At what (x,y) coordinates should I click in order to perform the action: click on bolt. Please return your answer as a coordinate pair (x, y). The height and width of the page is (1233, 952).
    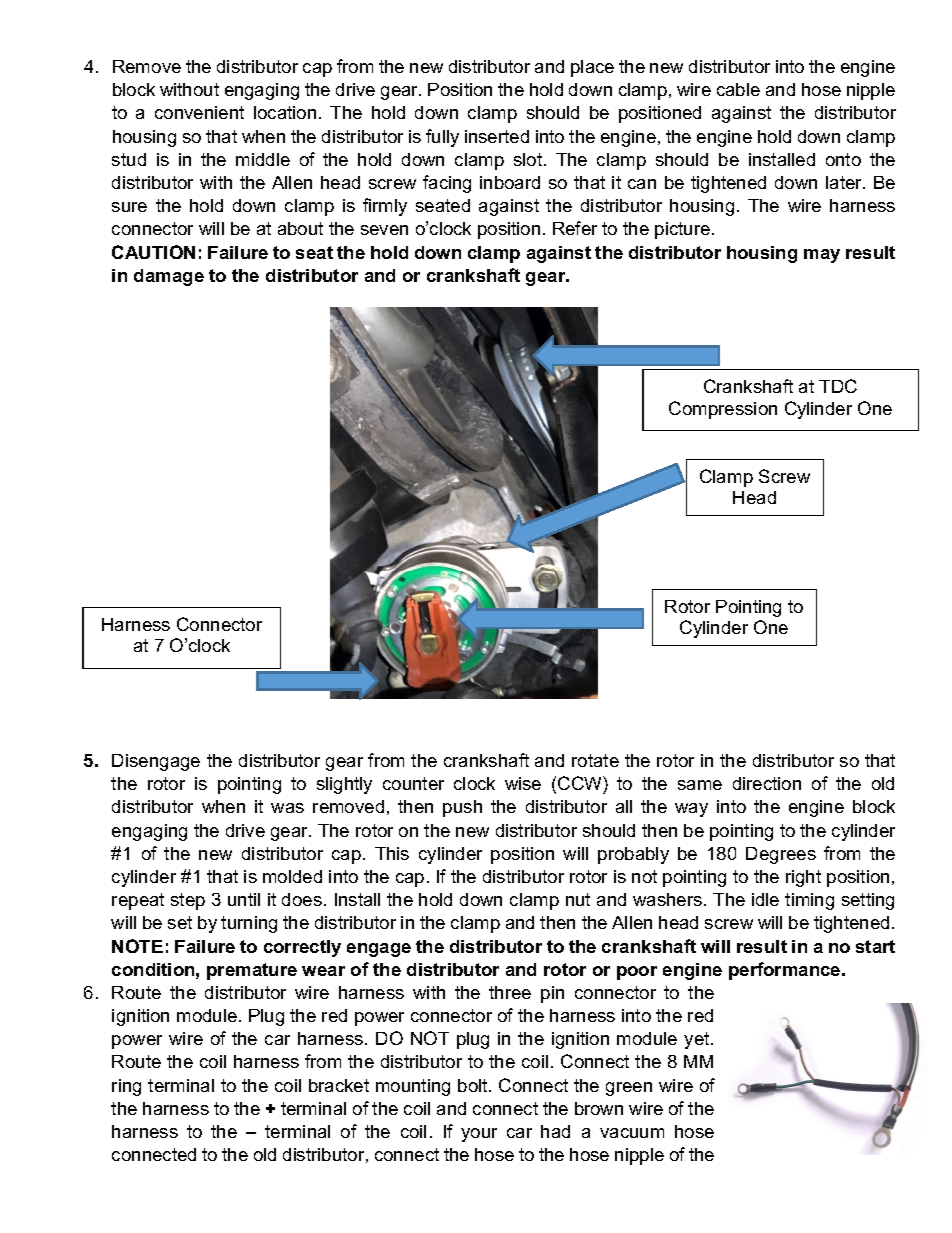
    Looking at the image, I should click on (474, 1085).
